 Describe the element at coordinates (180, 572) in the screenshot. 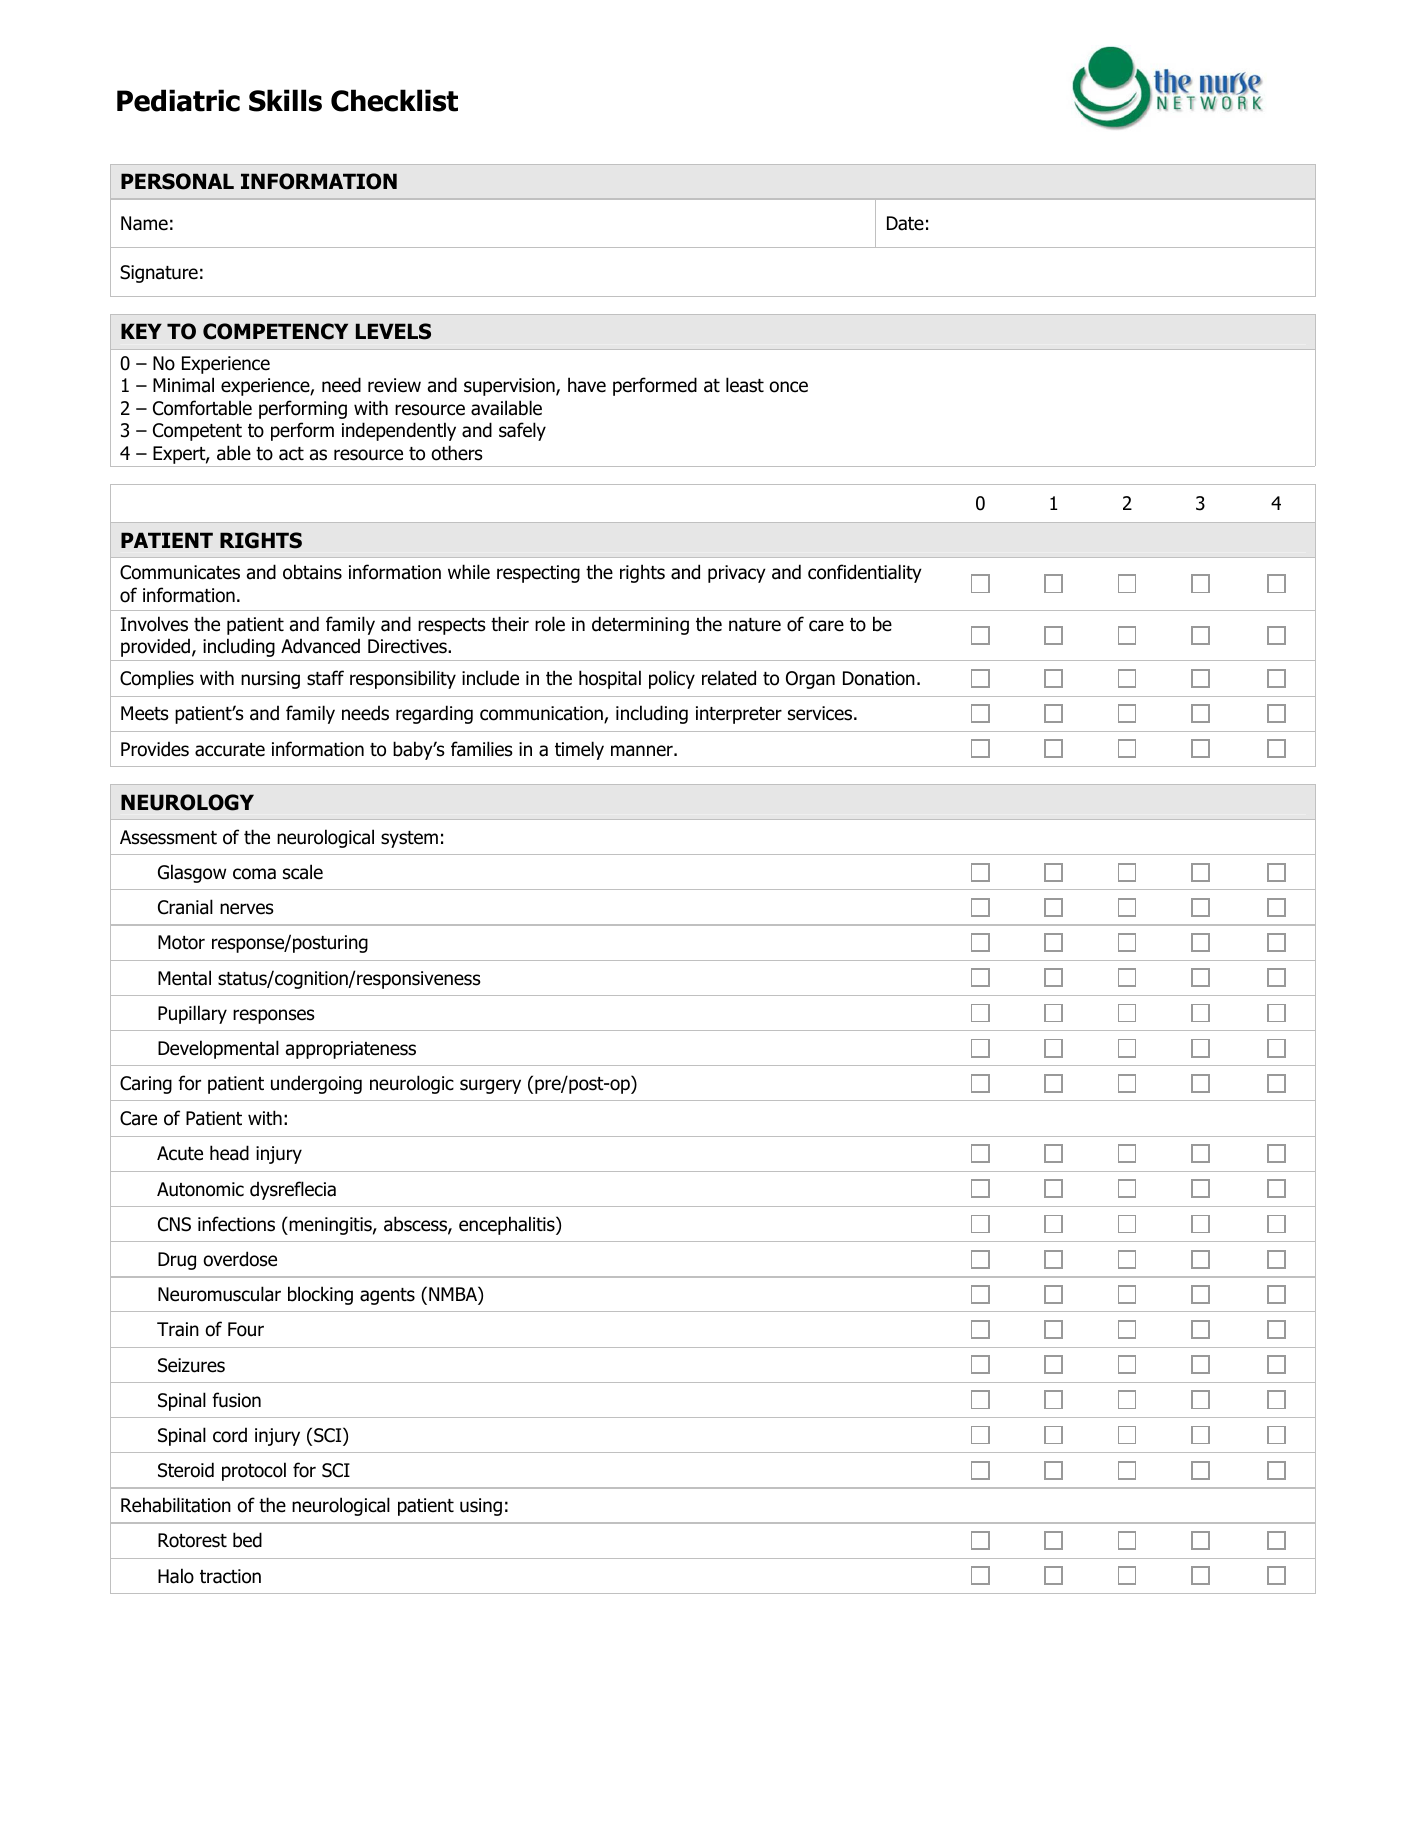

I see `Communicates` at that location.
